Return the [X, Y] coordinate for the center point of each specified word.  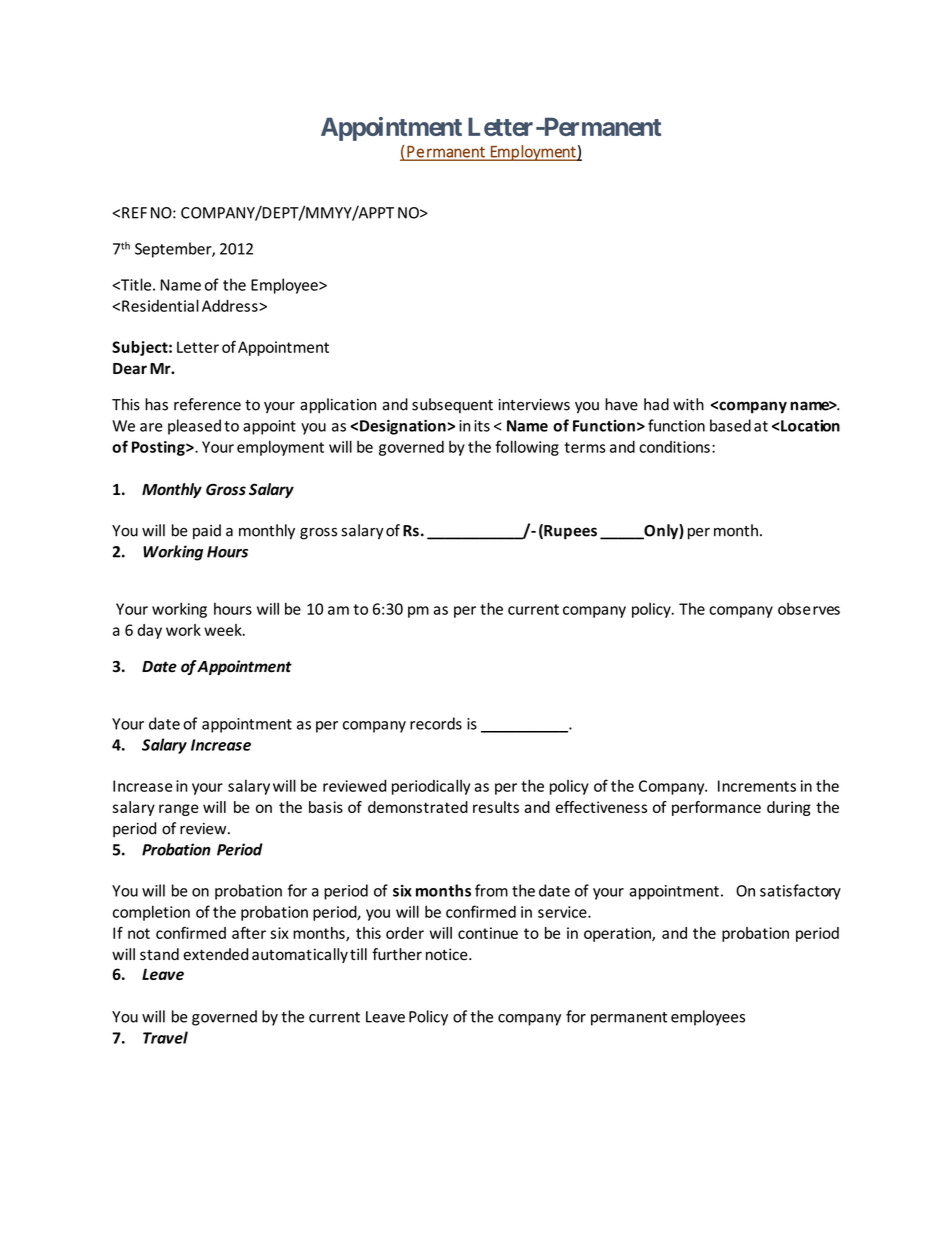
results [496, 807]
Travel [165, 1037]
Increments [757, 786]
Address [231, 305]
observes [809, 608]
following [527, 448]
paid [207, 532]
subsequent [452, 405]
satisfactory [800, 892]
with [688, 404]
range [179, 810]
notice [448, 954]
